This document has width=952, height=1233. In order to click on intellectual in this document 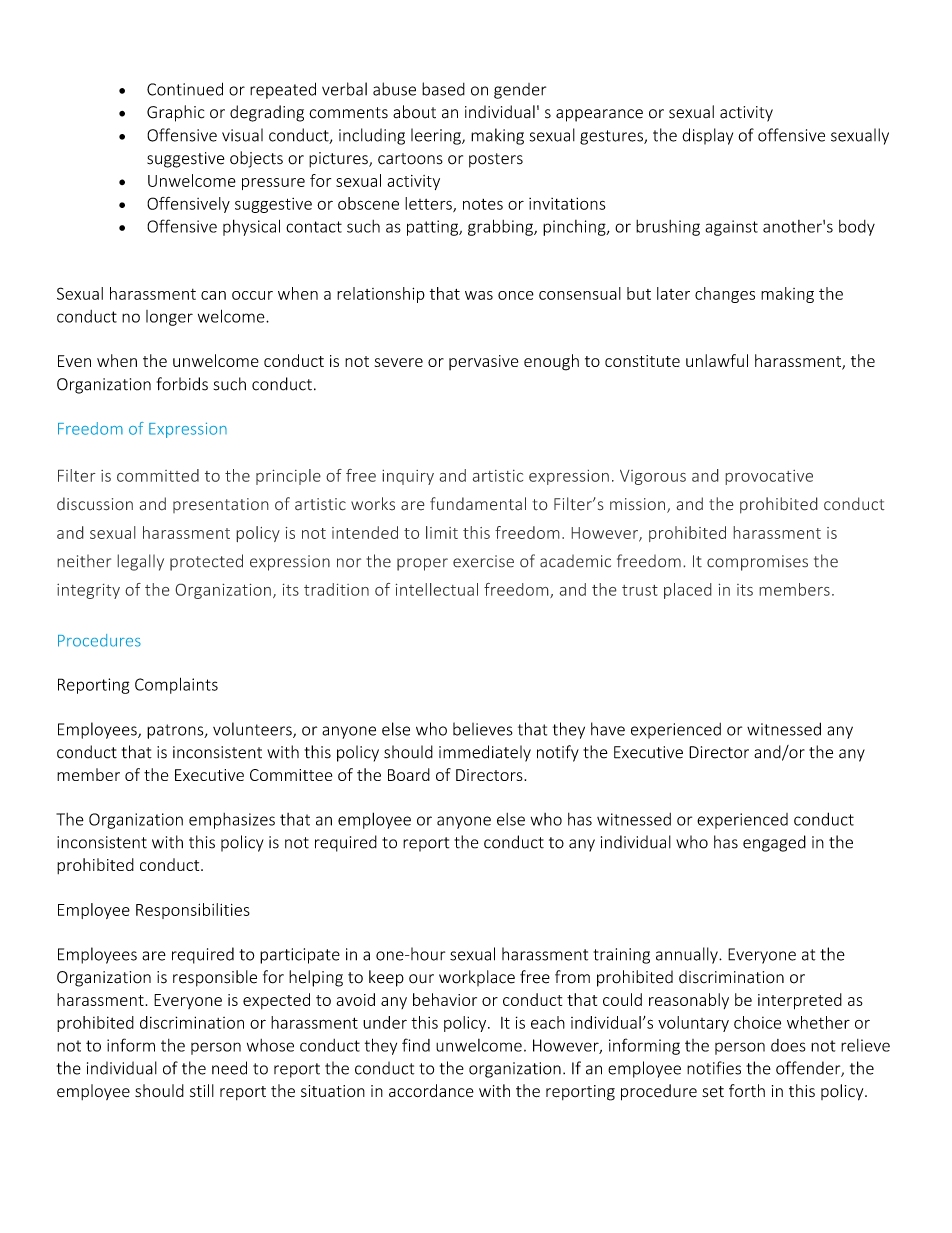, I will do `click(436, 589)`.
